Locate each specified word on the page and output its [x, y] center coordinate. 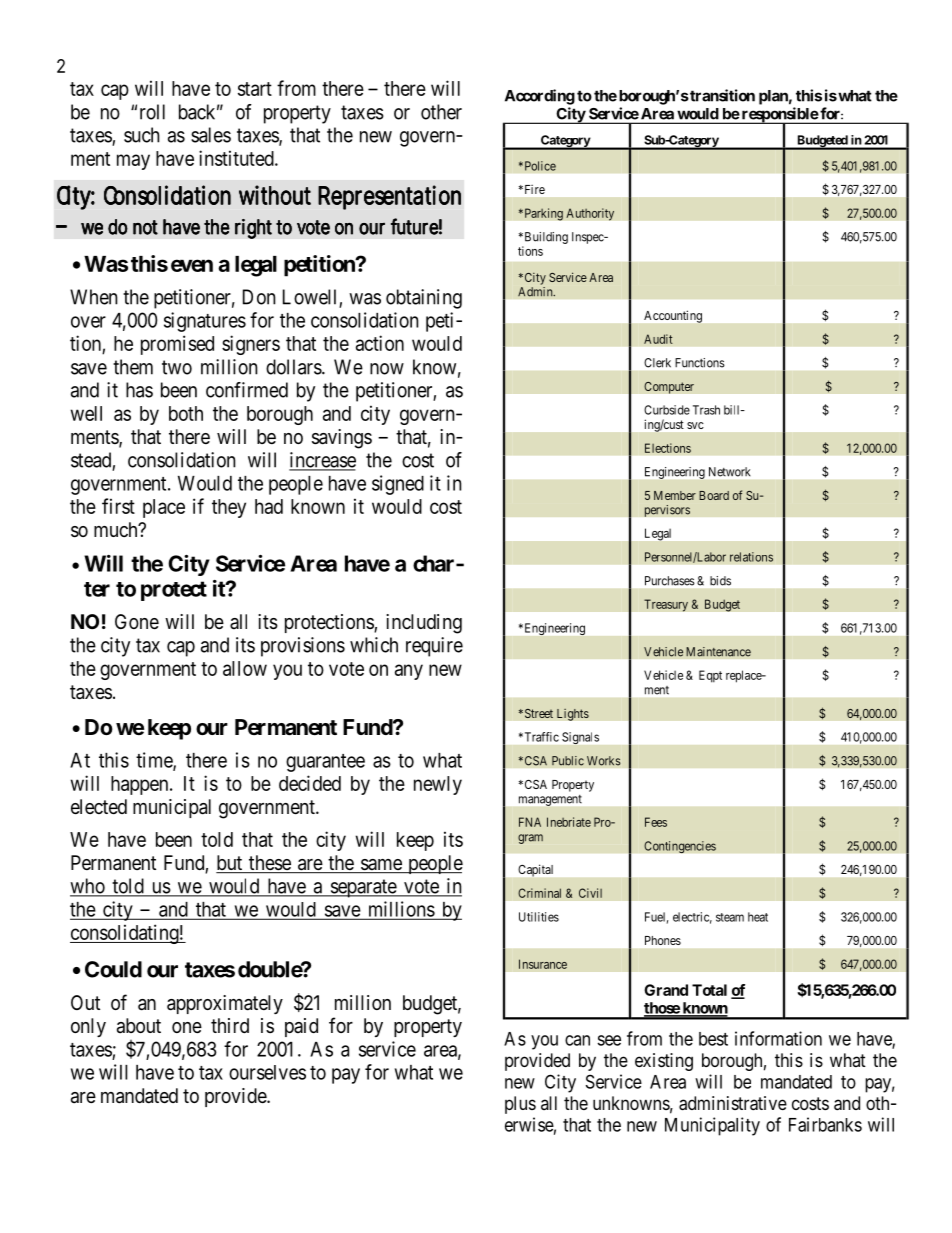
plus [520, 1105]
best [713, 1039]
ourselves [267, 1072]
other [441, 112]
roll [152, 112]
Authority [590, 214]
